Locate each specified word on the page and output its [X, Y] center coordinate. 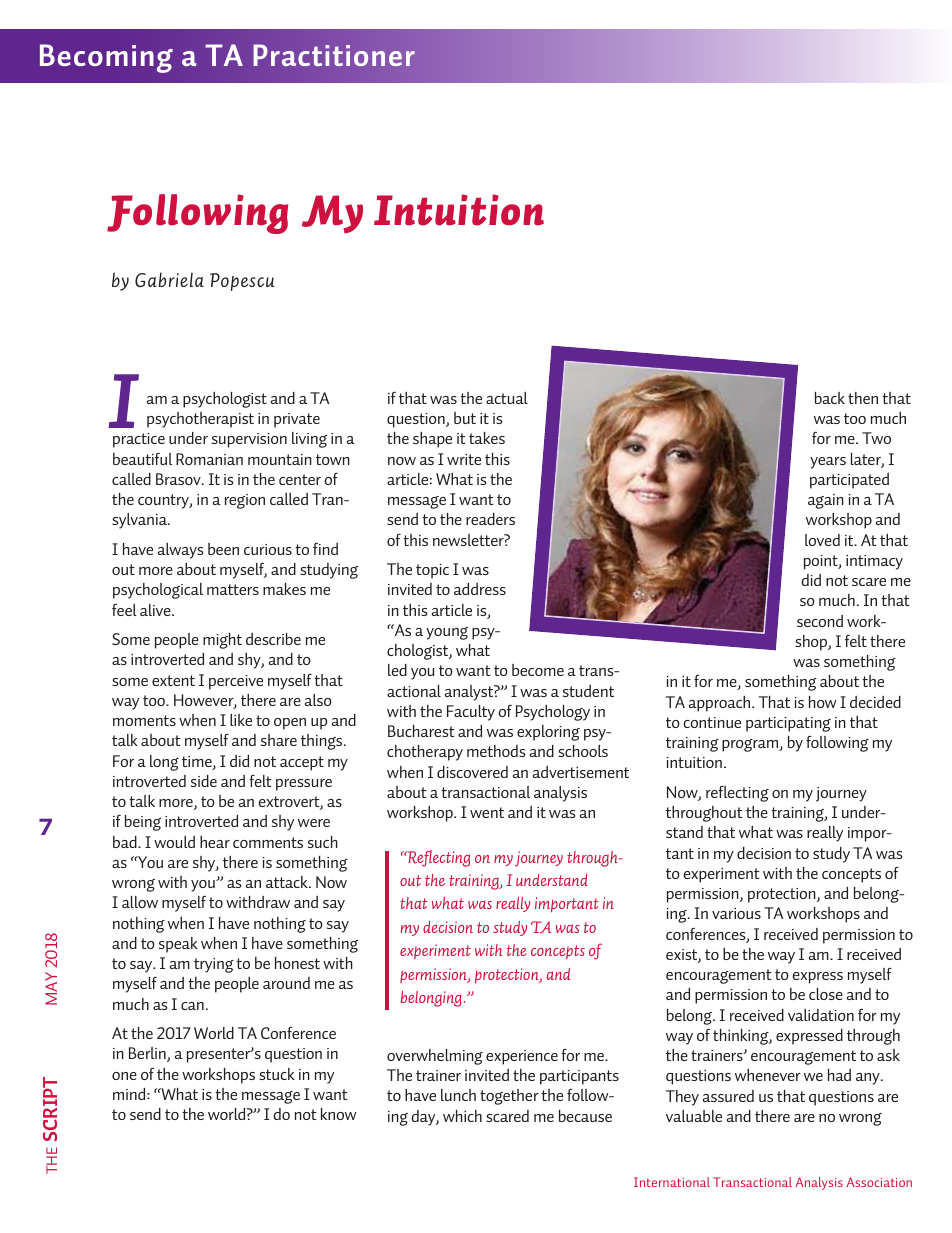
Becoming [106, 58]
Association [879, 1182]
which [462, 1116]
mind [130, 1094]
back [830, 398]
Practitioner [334, 55]
